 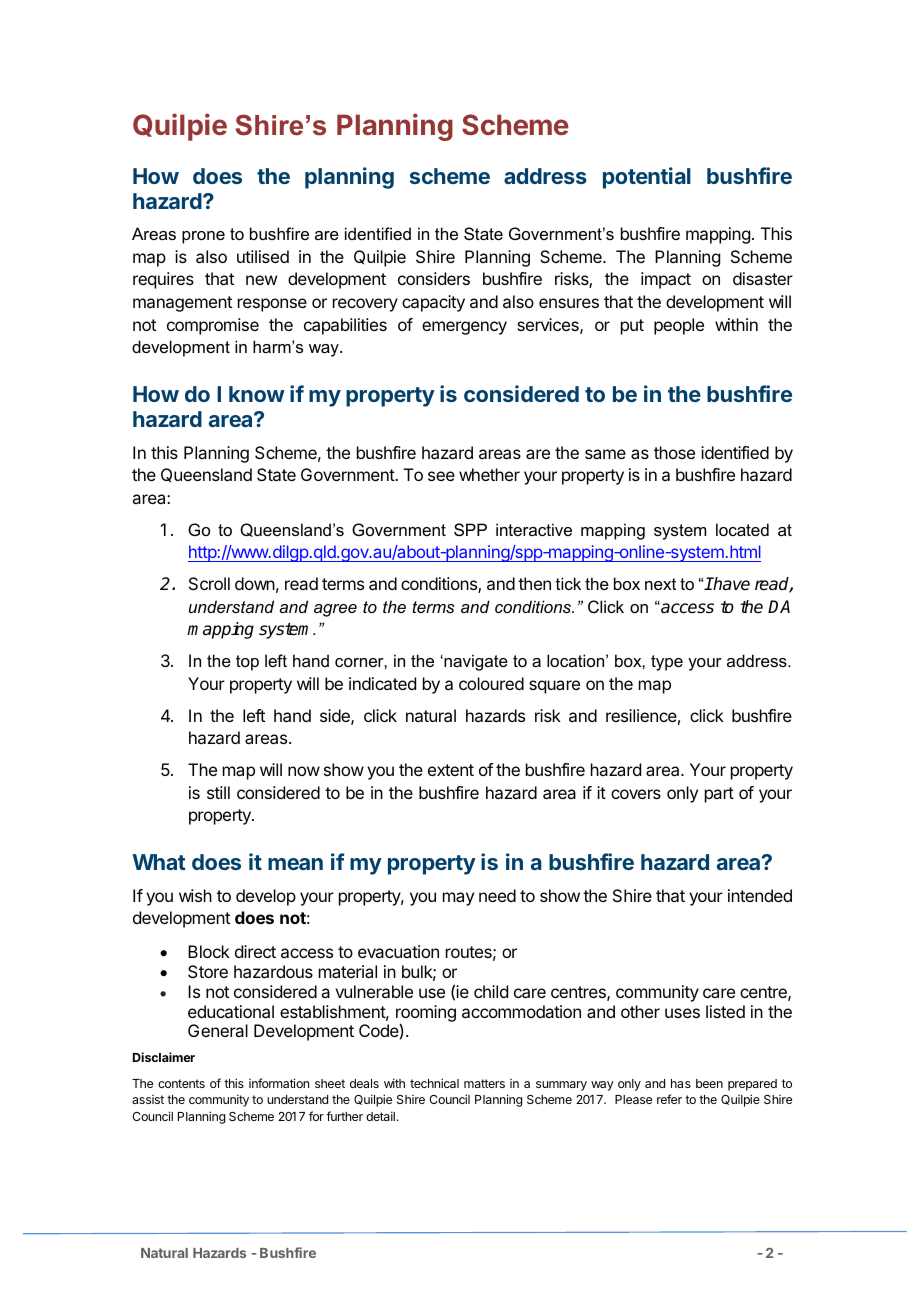 What do you see at coordinates (209, 583) in the screenshot?
I see `Scroll` at bounding box center [209, 583].
